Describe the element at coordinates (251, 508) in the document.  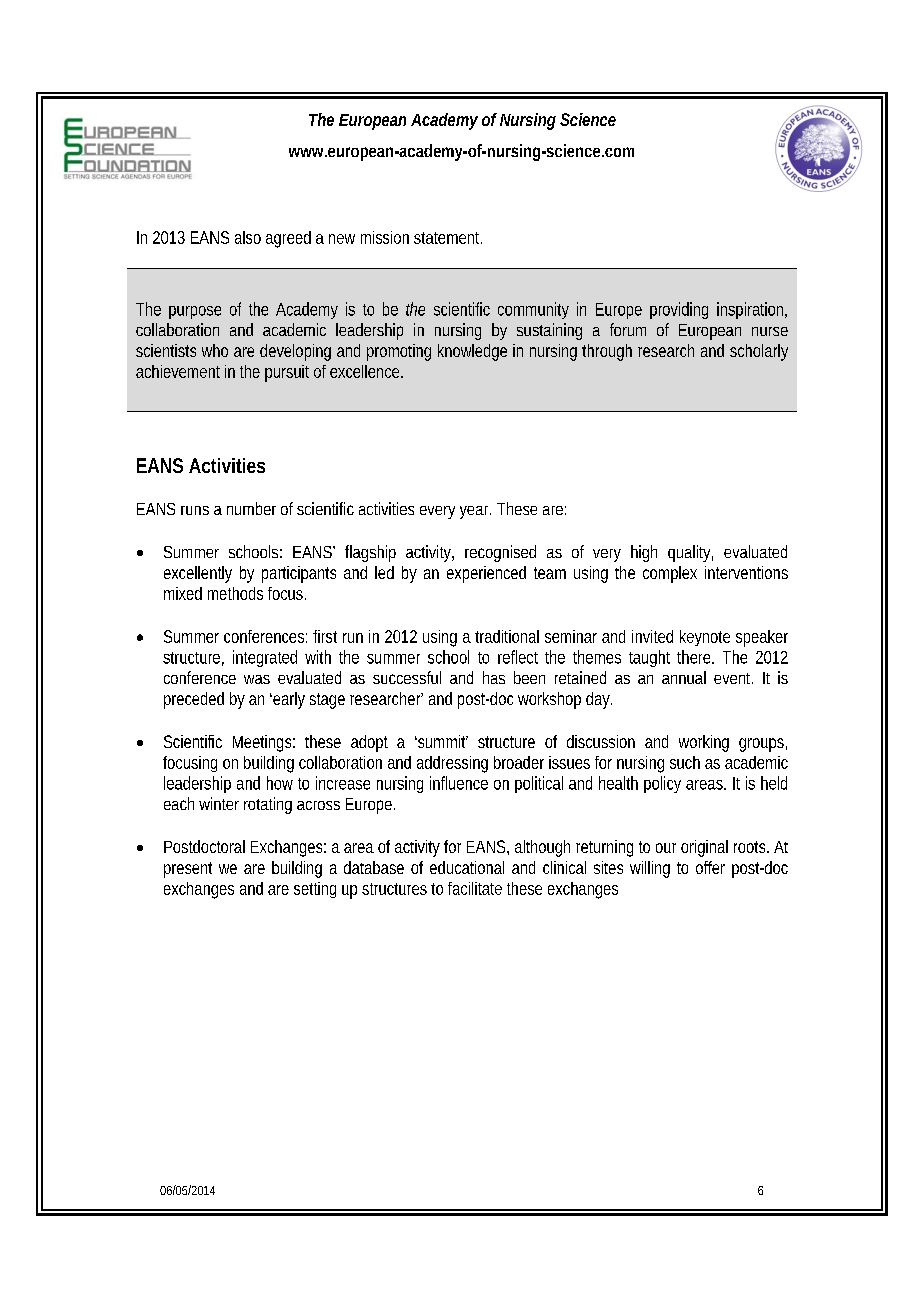
I see `number` at that location.
